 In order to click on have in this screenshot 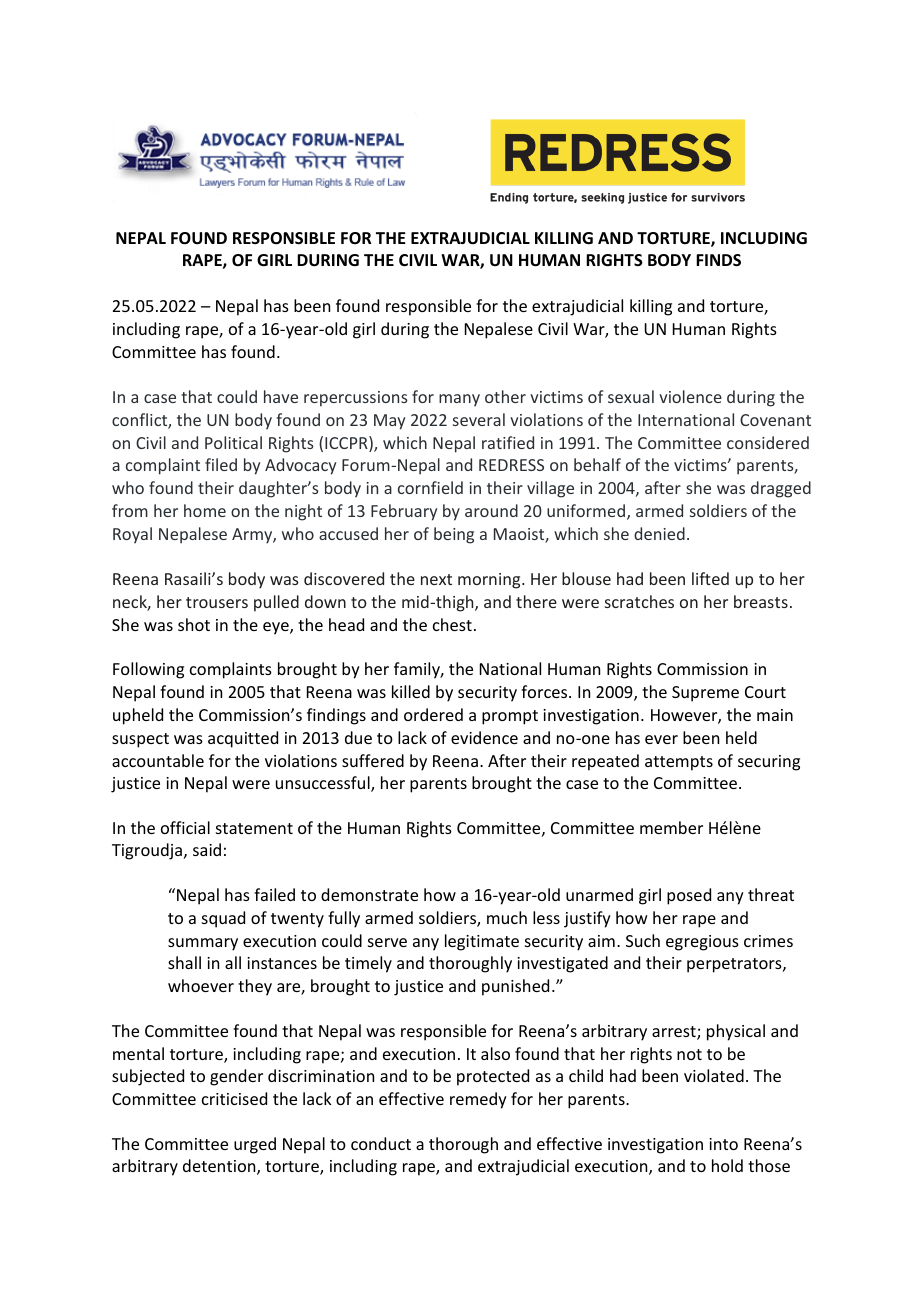, I will do `click(281, 396)`.
